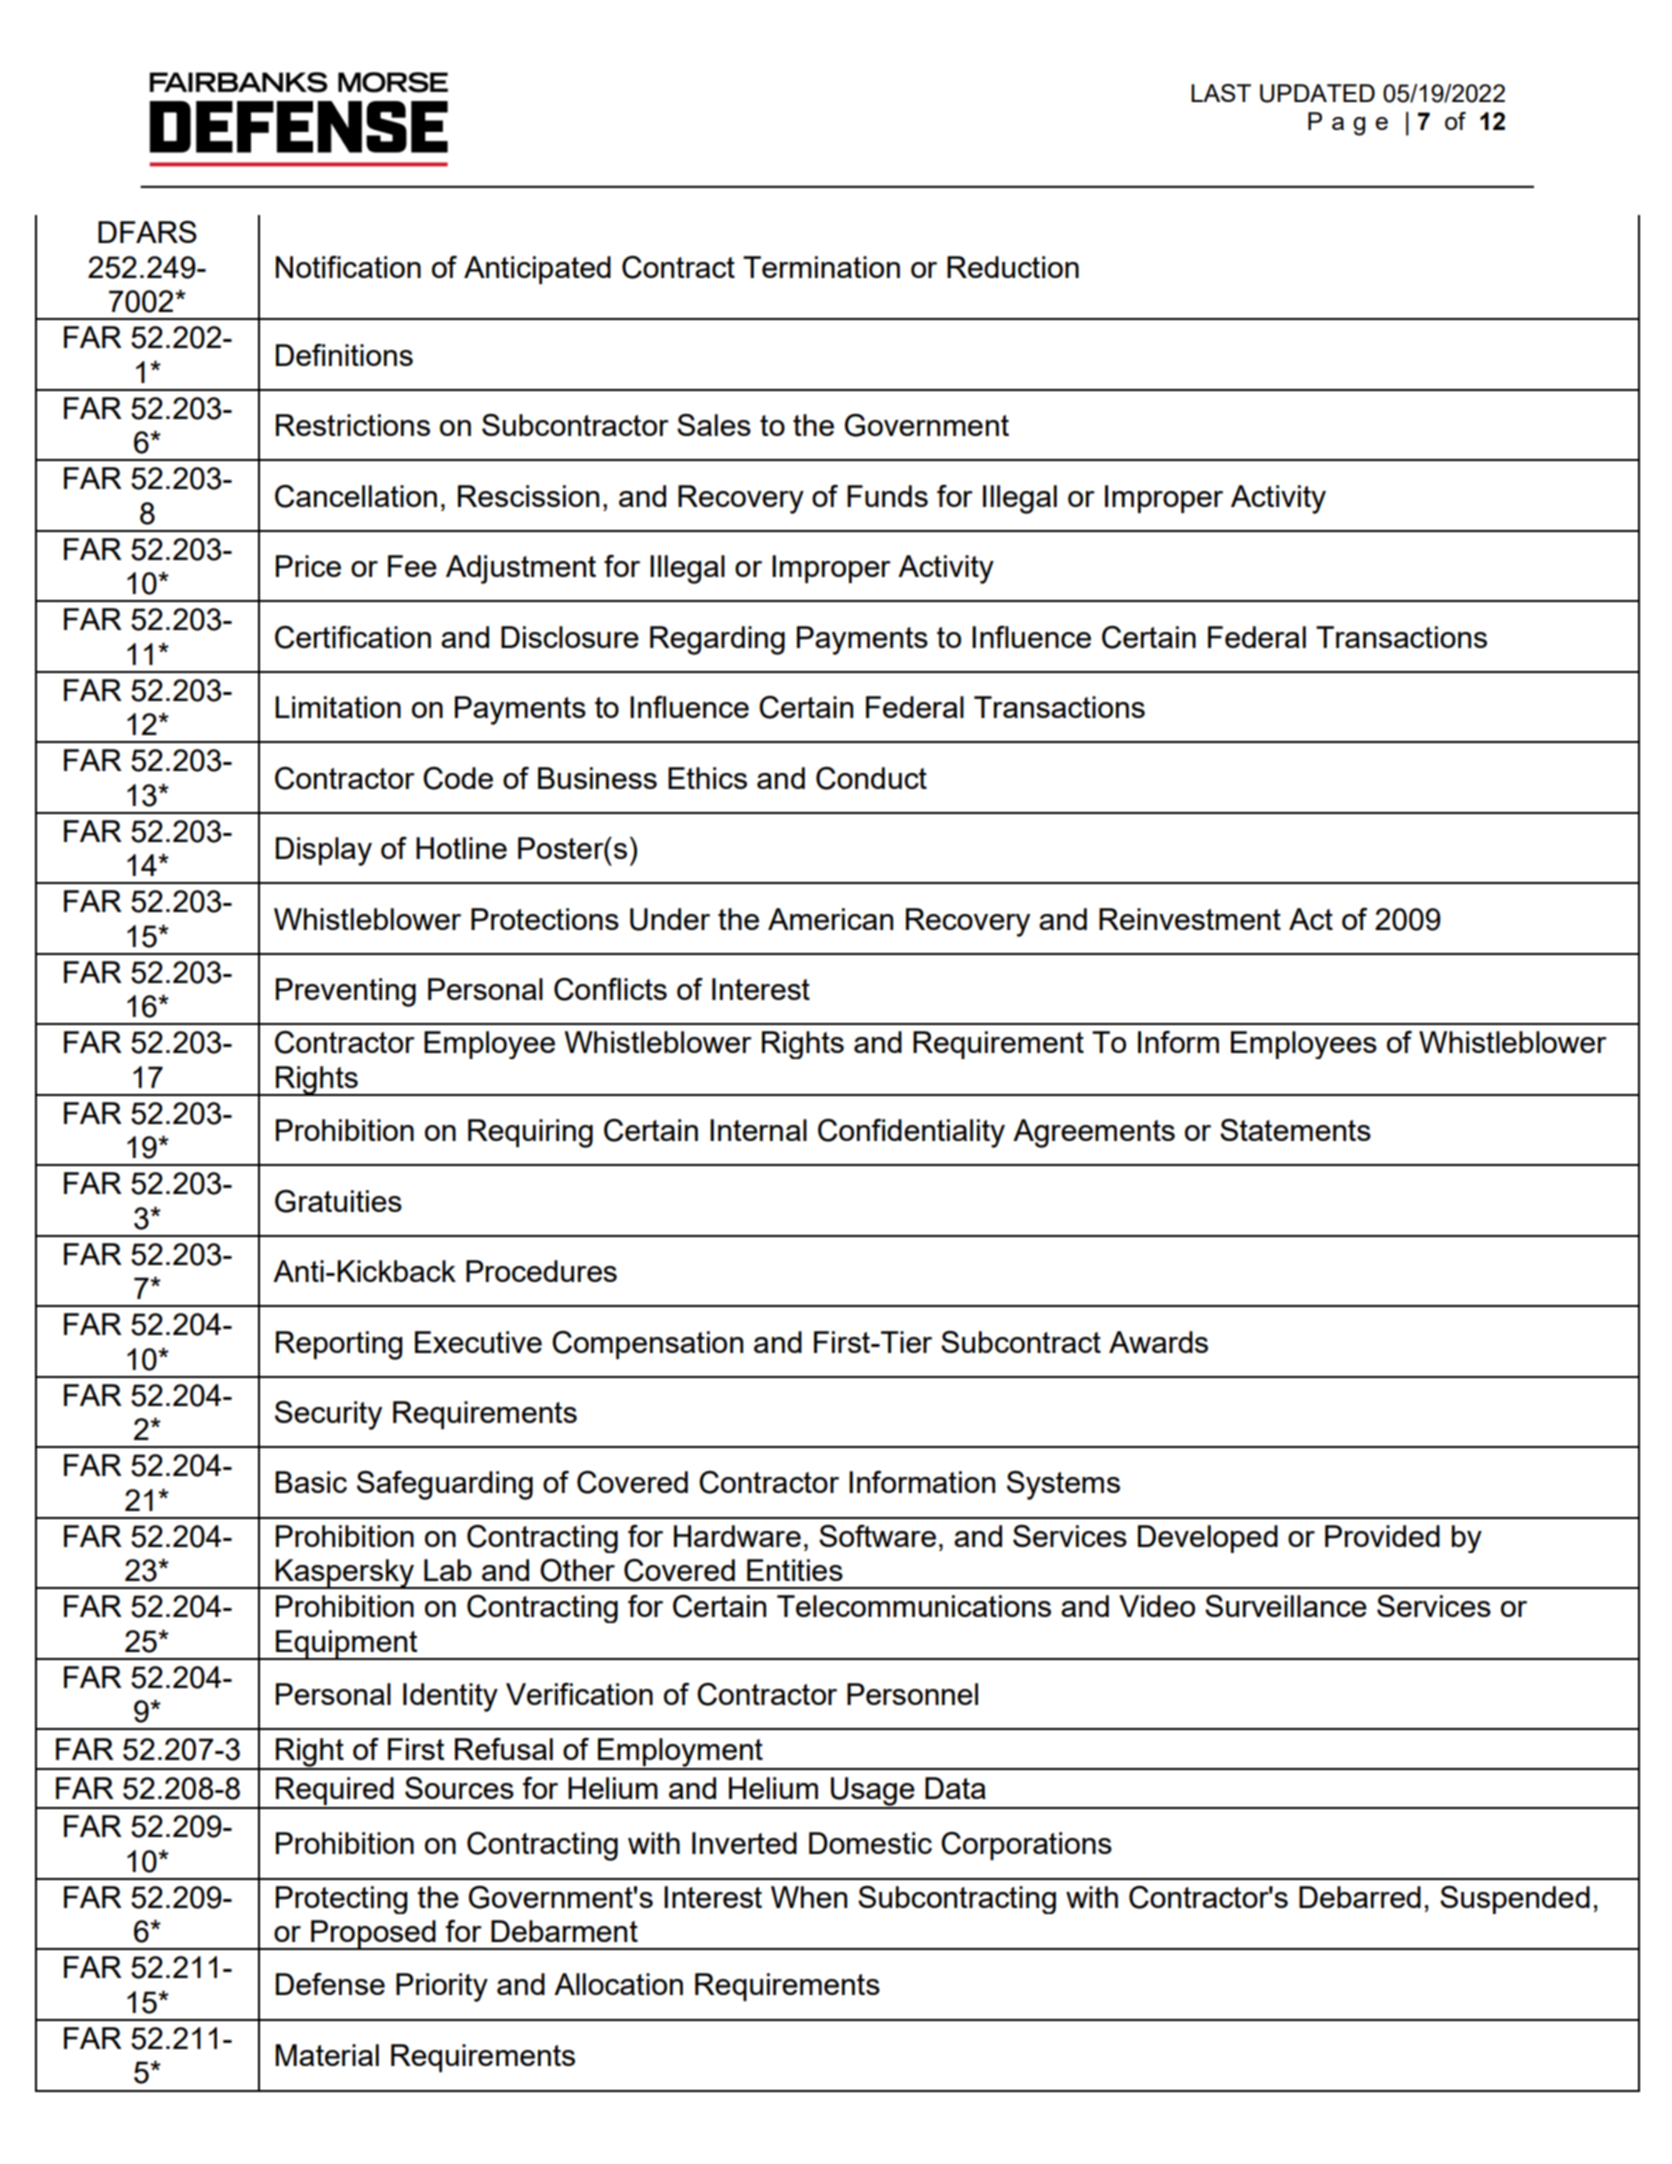 The width and height of the screenshot is (1672, 2164). I want to click on Notification, so click(348, 267).
